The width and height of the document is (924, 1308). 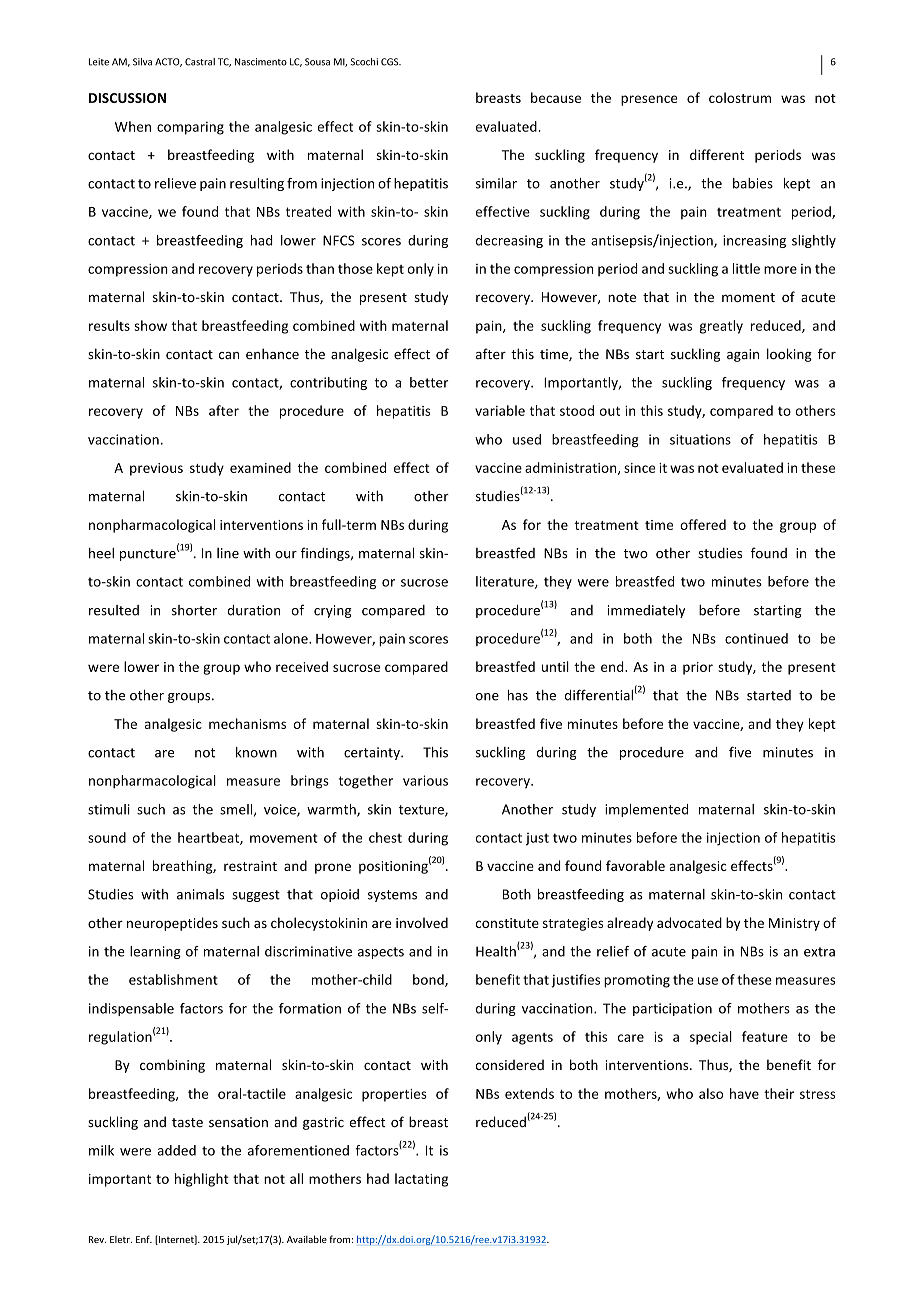 I want to click on highlight, so click(x=201, y=1180).
